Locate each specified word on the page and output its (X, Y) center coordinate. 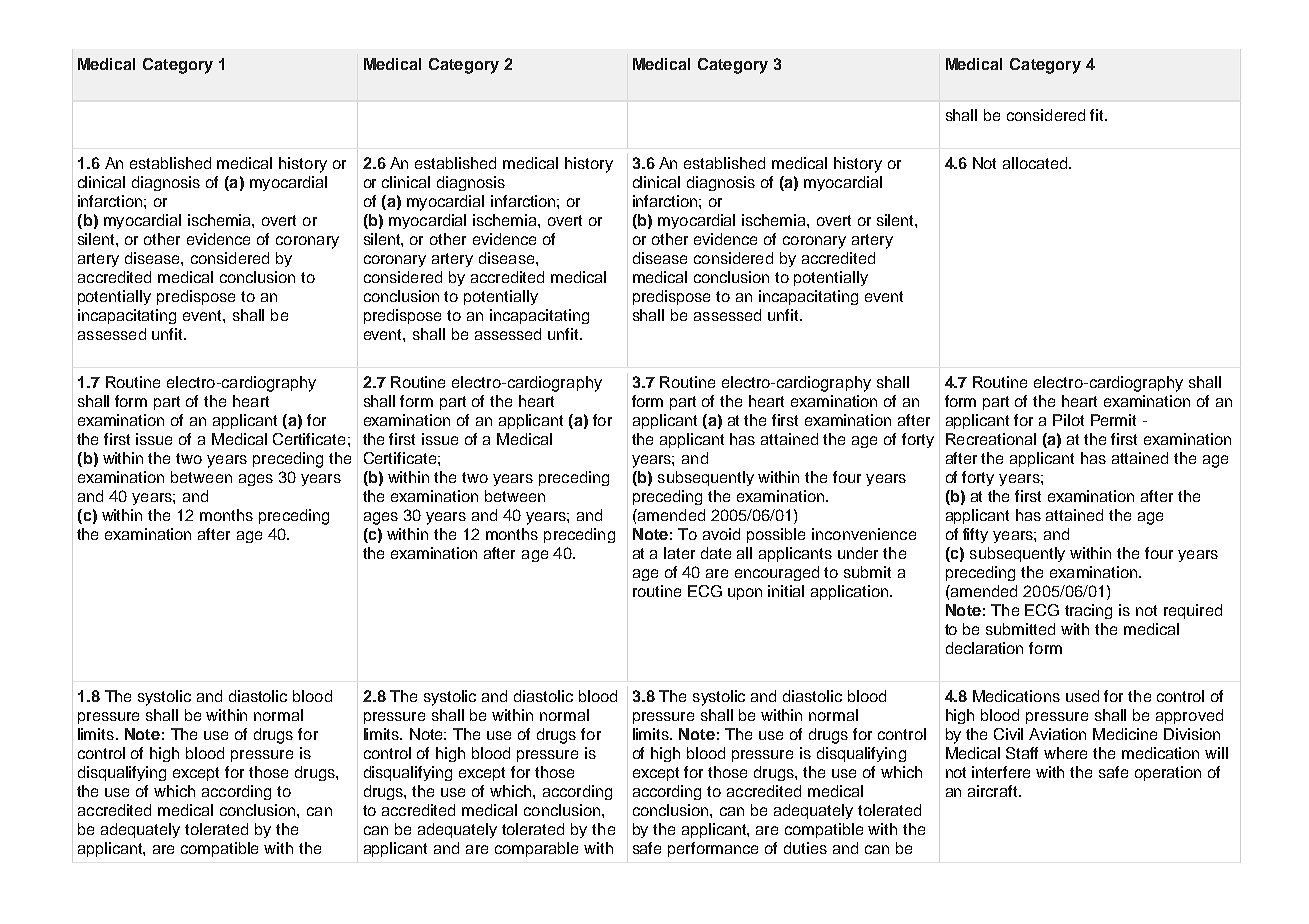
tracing (1088, 611)
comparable (536, 849)
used (1082, 696)
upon (745, 594)
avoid (721, 534)
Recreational (991, 439)
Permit (1113, 420)
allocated (1036, 163)
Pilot (1068, 420)
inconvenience (864, 534)
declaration (984, 648)
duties (805, 848)
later (679, 553)
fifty (975, 535)
